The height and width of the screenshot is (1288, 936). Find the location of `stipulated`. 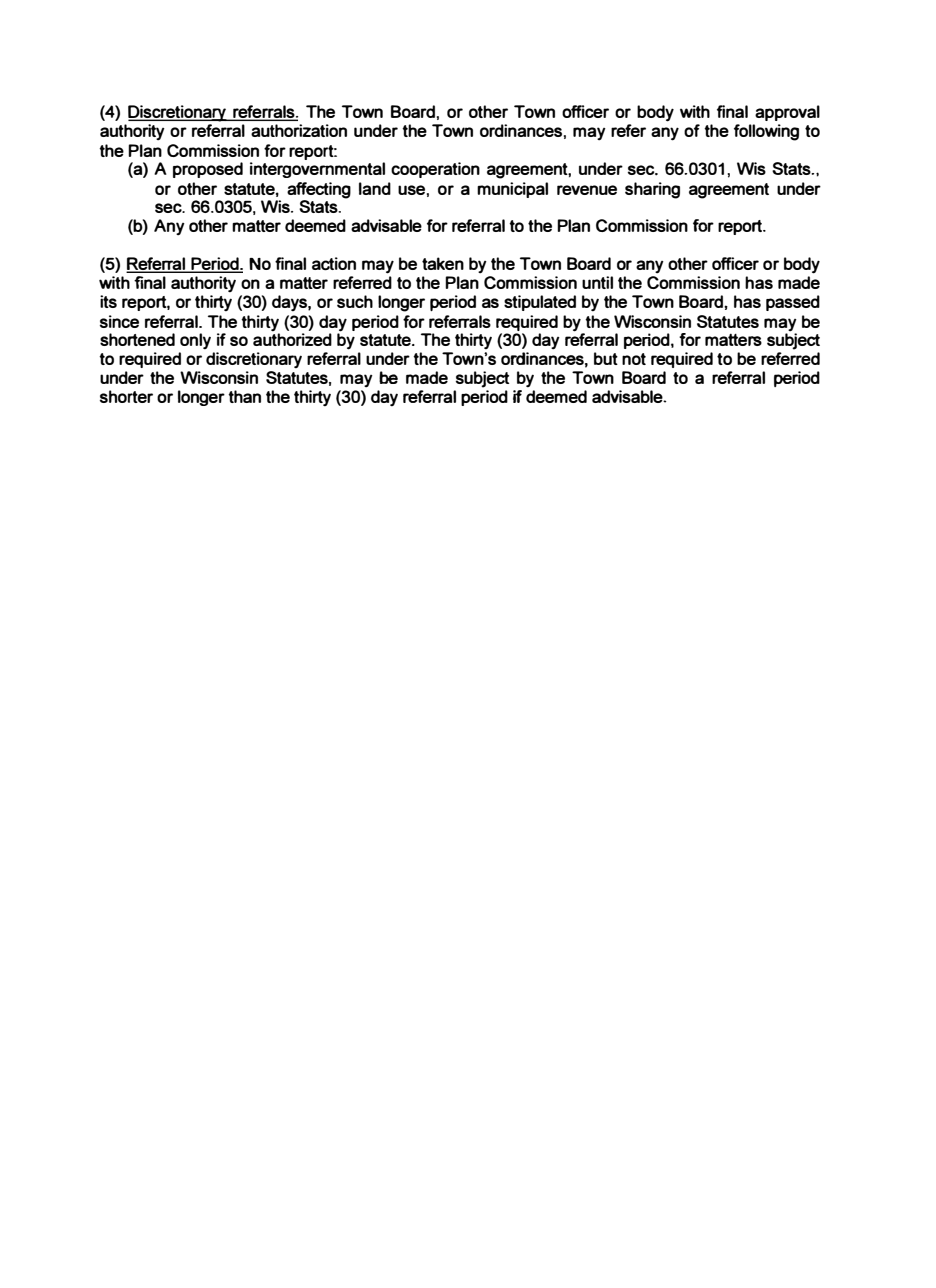

stipulated is located at coordinates (540, 303).
